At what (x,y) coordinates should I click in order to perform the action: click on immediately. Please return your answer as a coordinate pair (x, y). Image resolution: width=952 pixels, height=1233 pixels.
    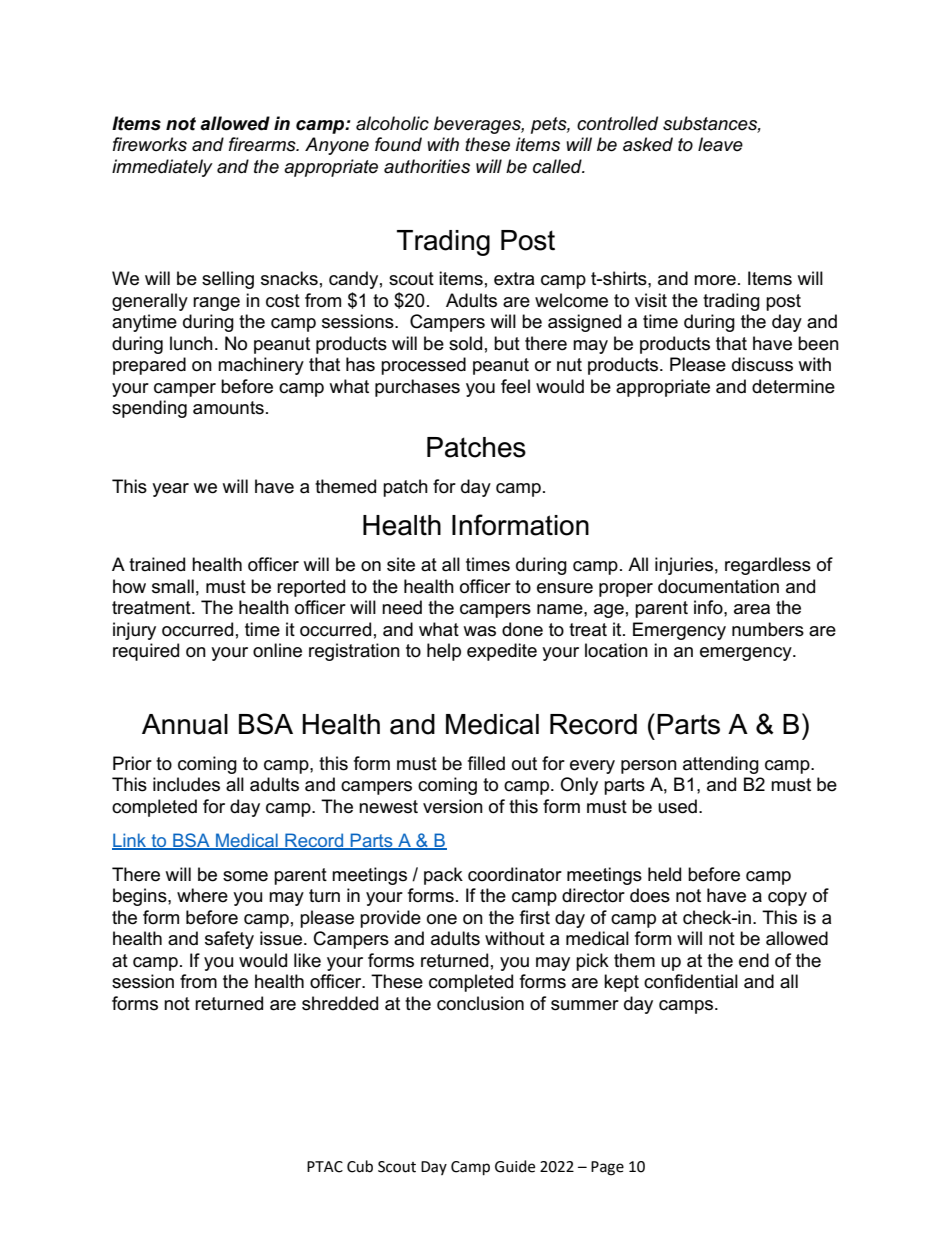
    Looking at the image, I should click on (162, 168).
